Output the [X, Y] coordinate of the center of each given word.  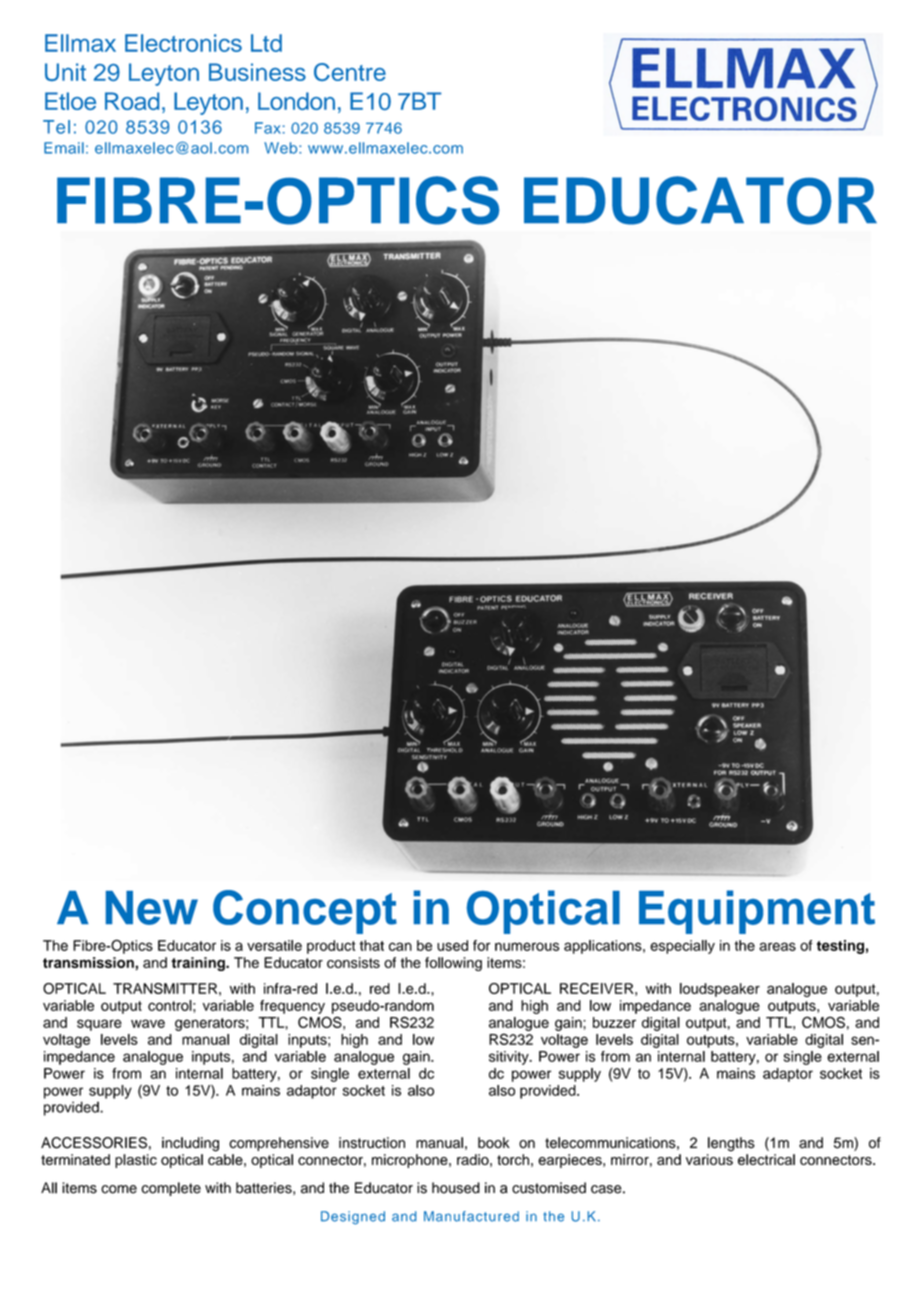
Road [132, 101]
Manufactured [471, 1216]
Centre [350, 72]
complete [171, 1189]
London [296, 101]
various [709, 1159]
